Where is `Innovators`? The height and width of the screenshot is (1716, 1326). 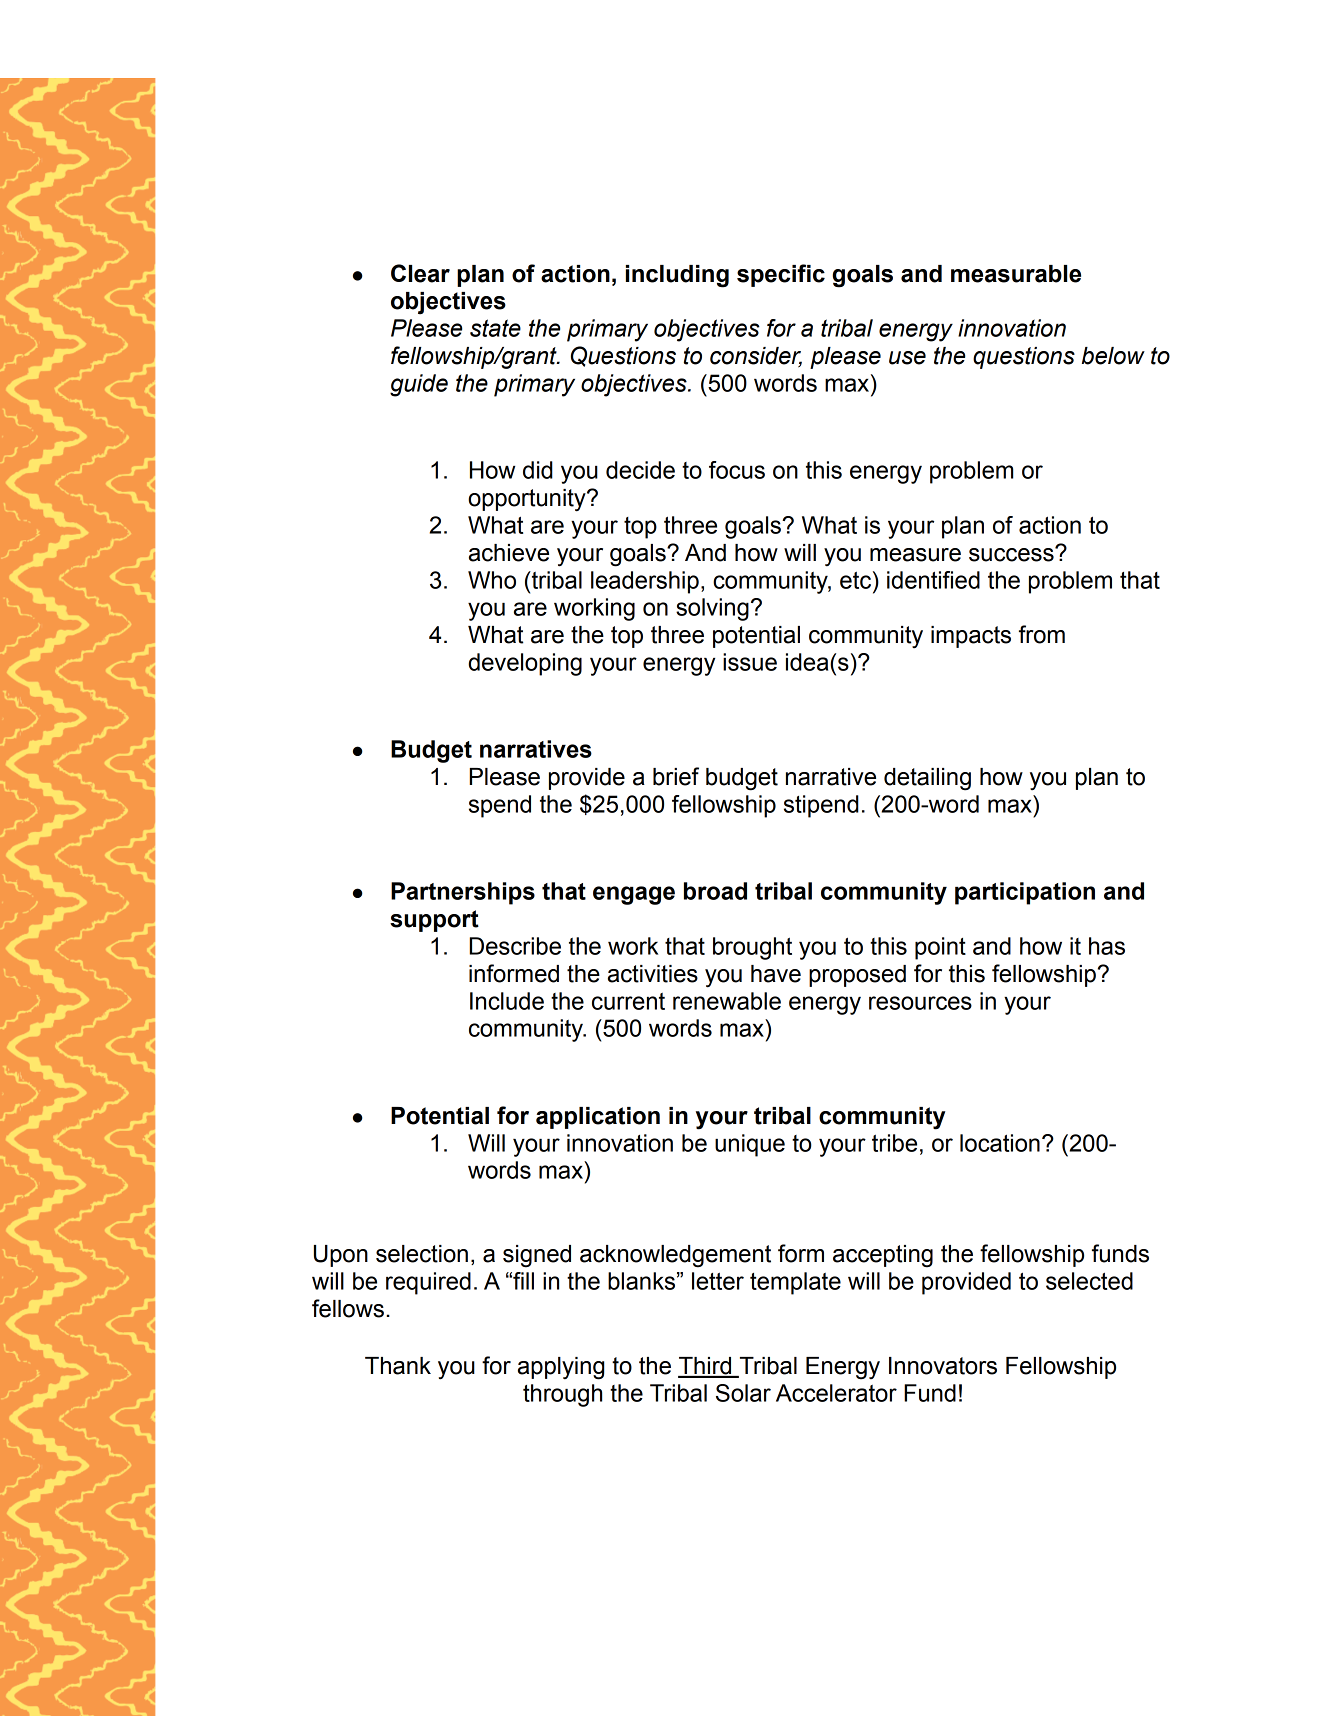 Innovators is located at coordinates (943, 1366).
